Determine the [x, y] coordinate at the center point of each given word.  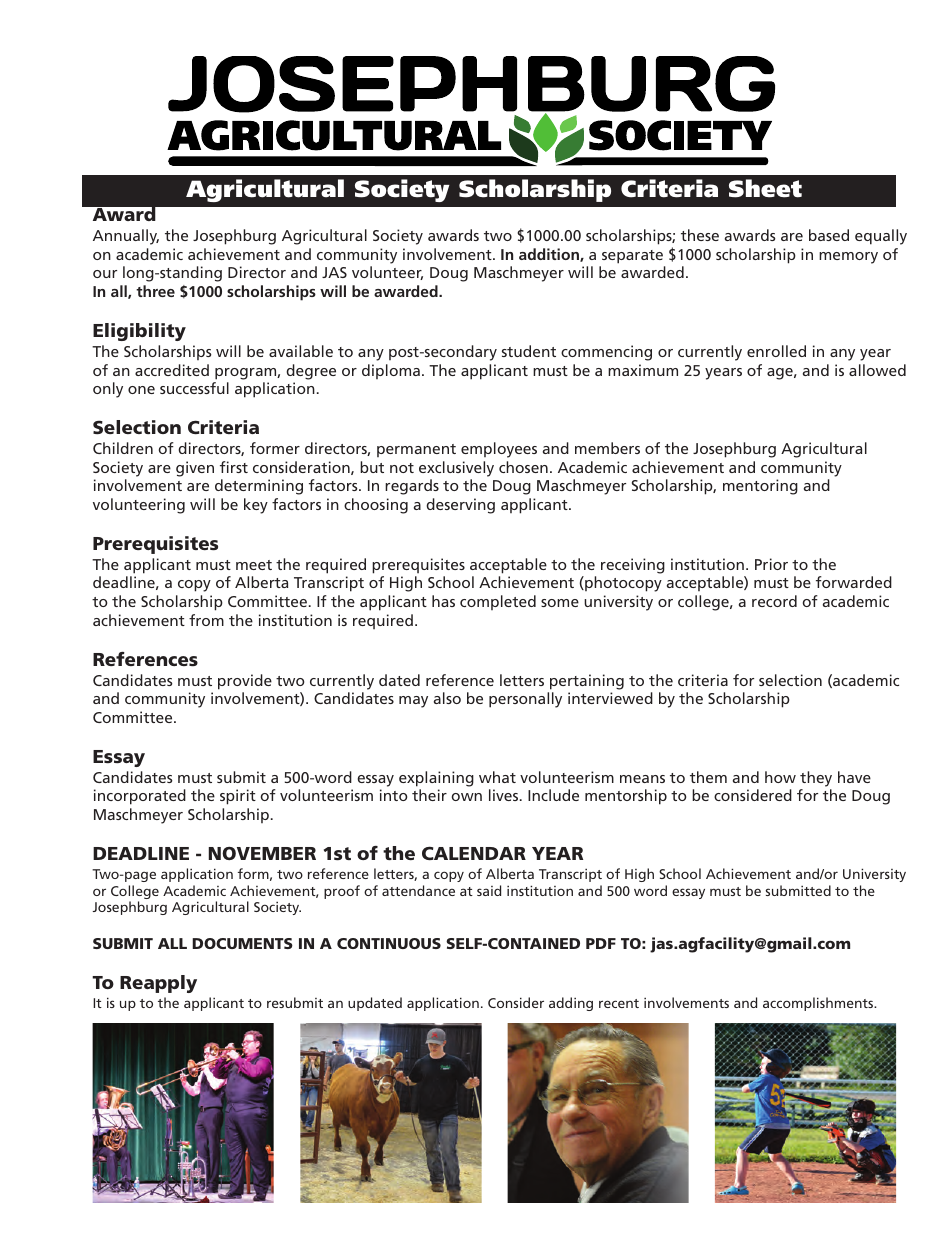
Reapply [158, 984]
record [774, 601]
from [206, 620]
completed [498, 602]
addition [550, 255]
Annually [126, 237]
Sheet [765, 188]
